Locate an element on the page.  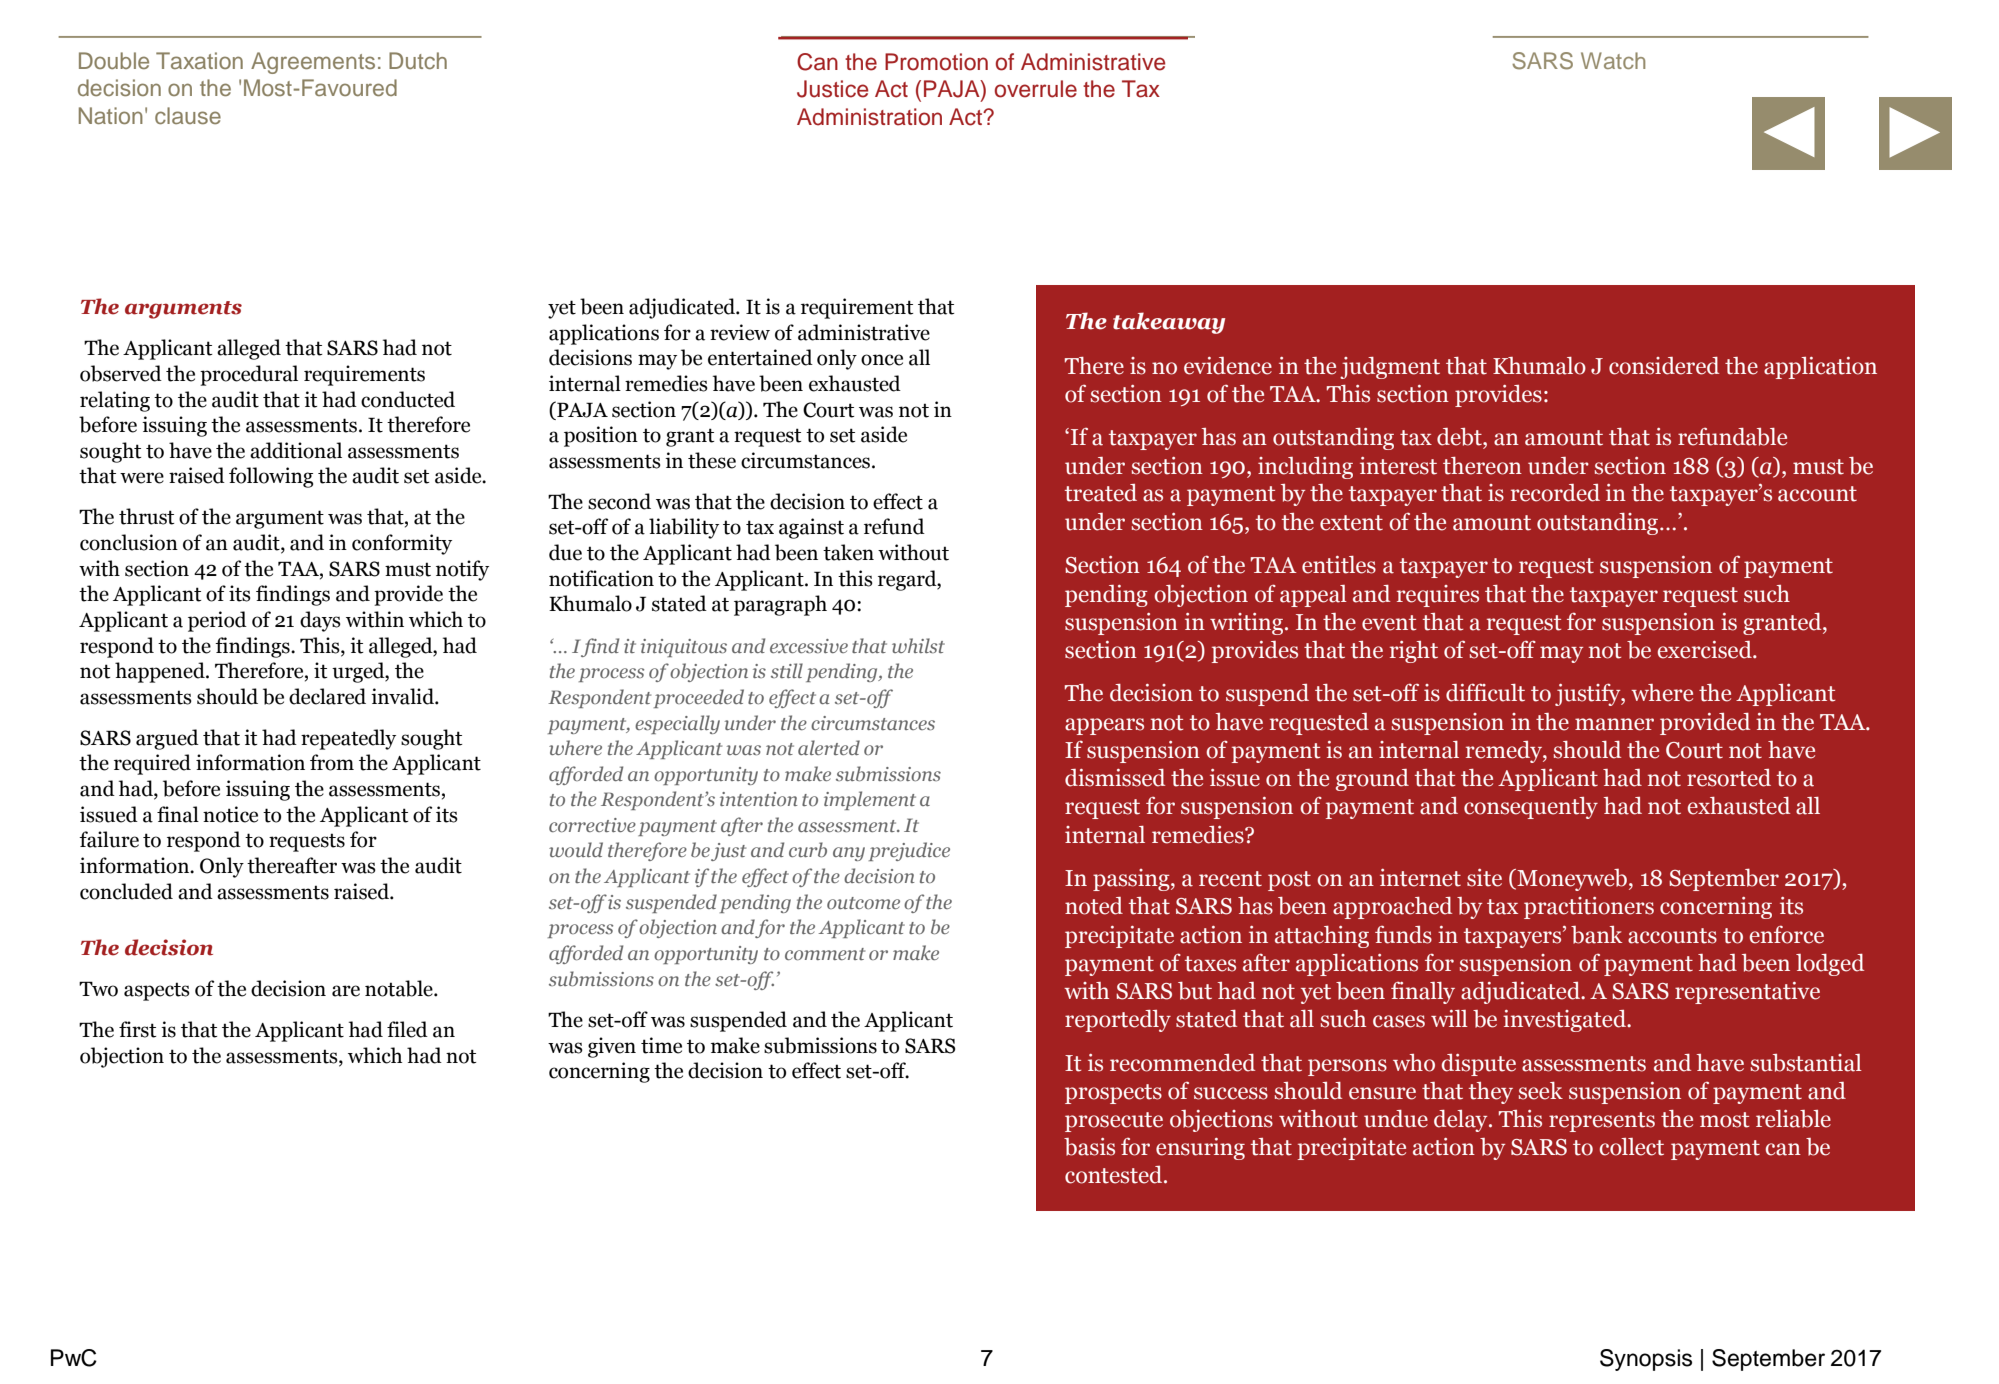
practitioners is located at coordinates (1589, 908).
